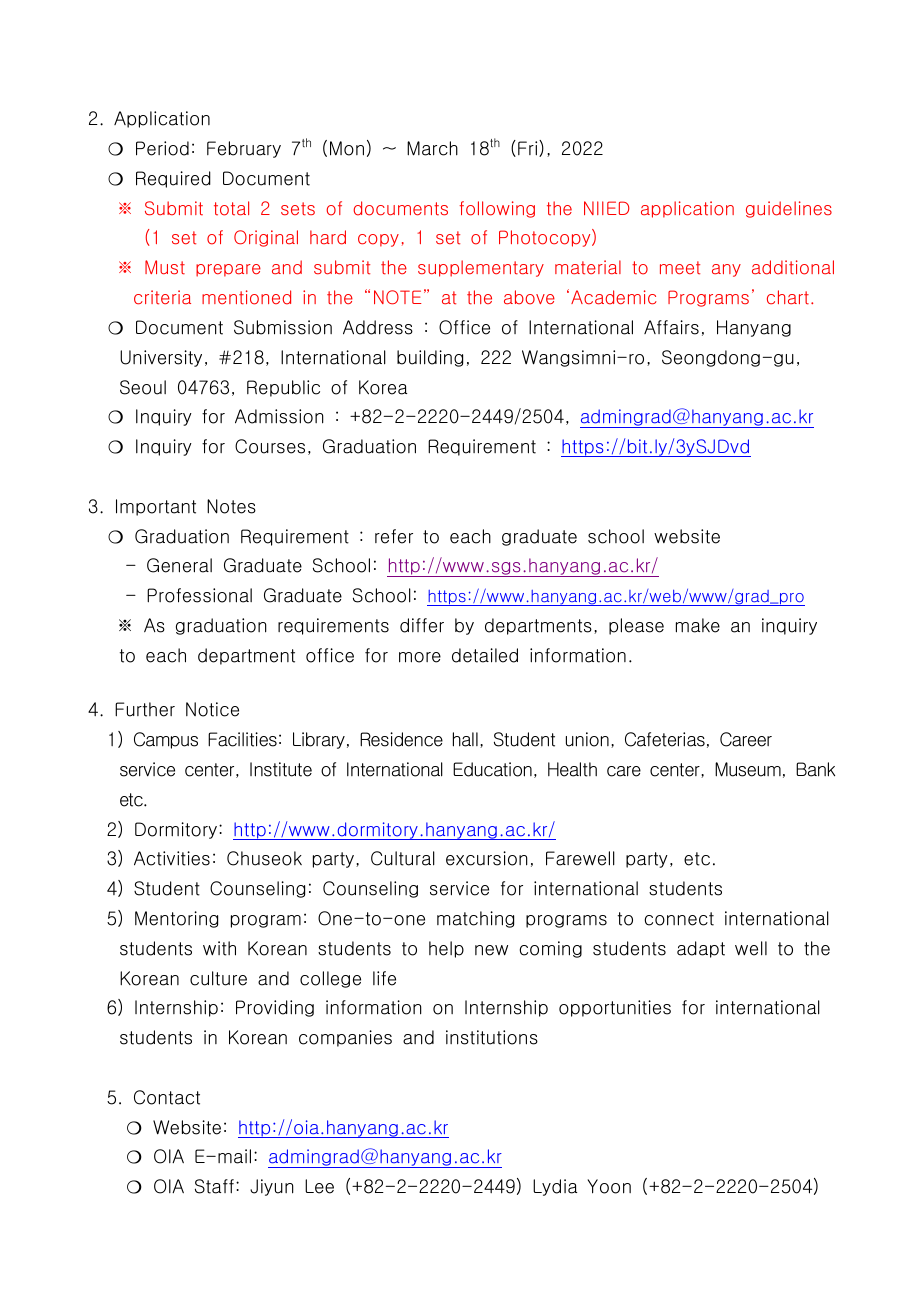  I want to click on guidelines, so click(789, 209).
